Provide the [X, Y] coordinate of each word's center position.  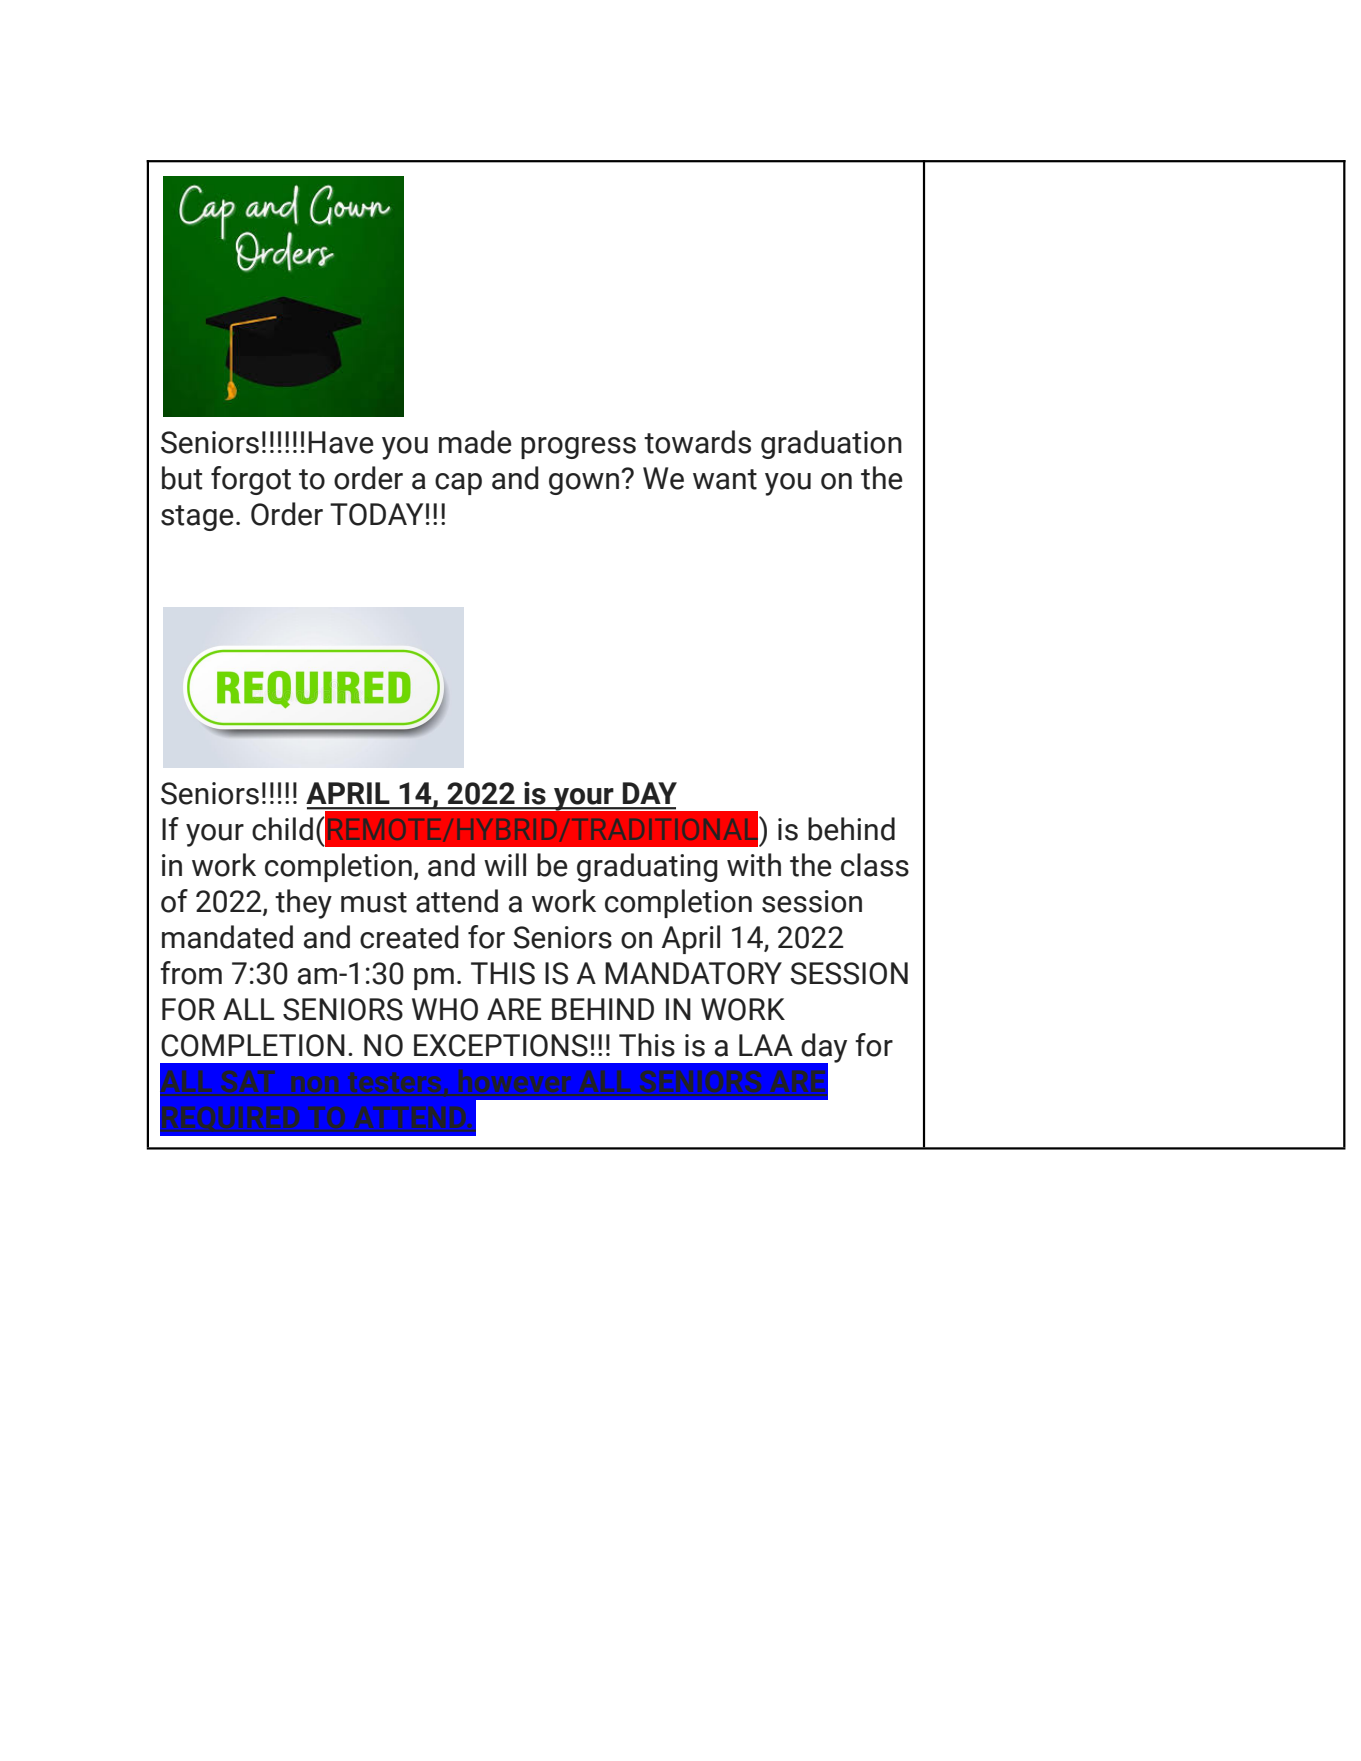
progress [578, 448]
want [725, 479]
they [303, 904]
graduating [647, 867]
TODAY [376, 514]
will [505, 864]
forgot [251, 480]
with [754, 865]
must [374, 902]
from [191, 973]
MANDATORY [693, 973]
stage [197, 518]
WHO [445, 1009]
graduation [831, 444]
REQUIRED [231, 1119]
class [875, 865]
